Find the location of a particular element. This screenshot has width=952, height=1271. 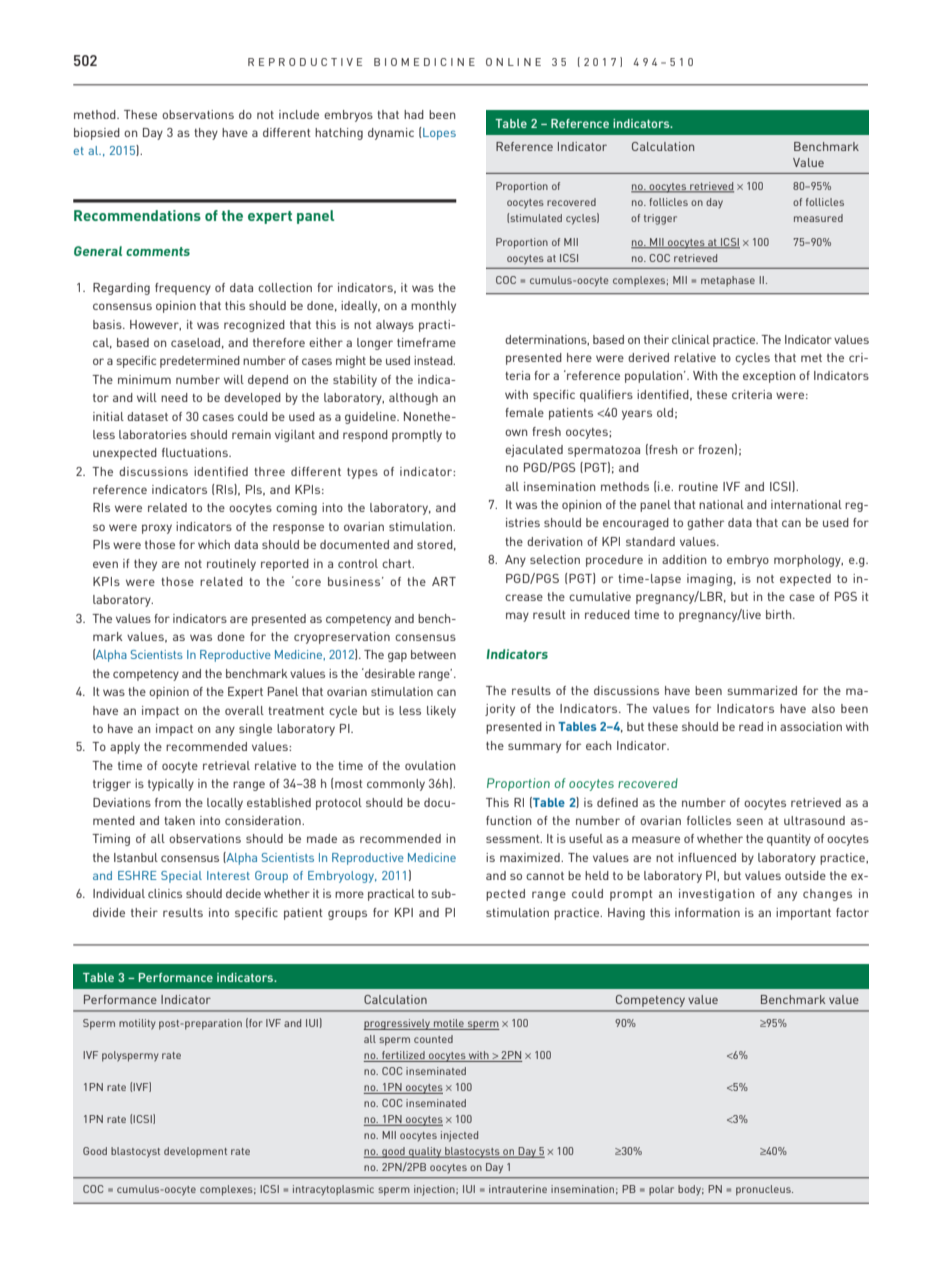

injected is located at coordinates (459, 1136).
